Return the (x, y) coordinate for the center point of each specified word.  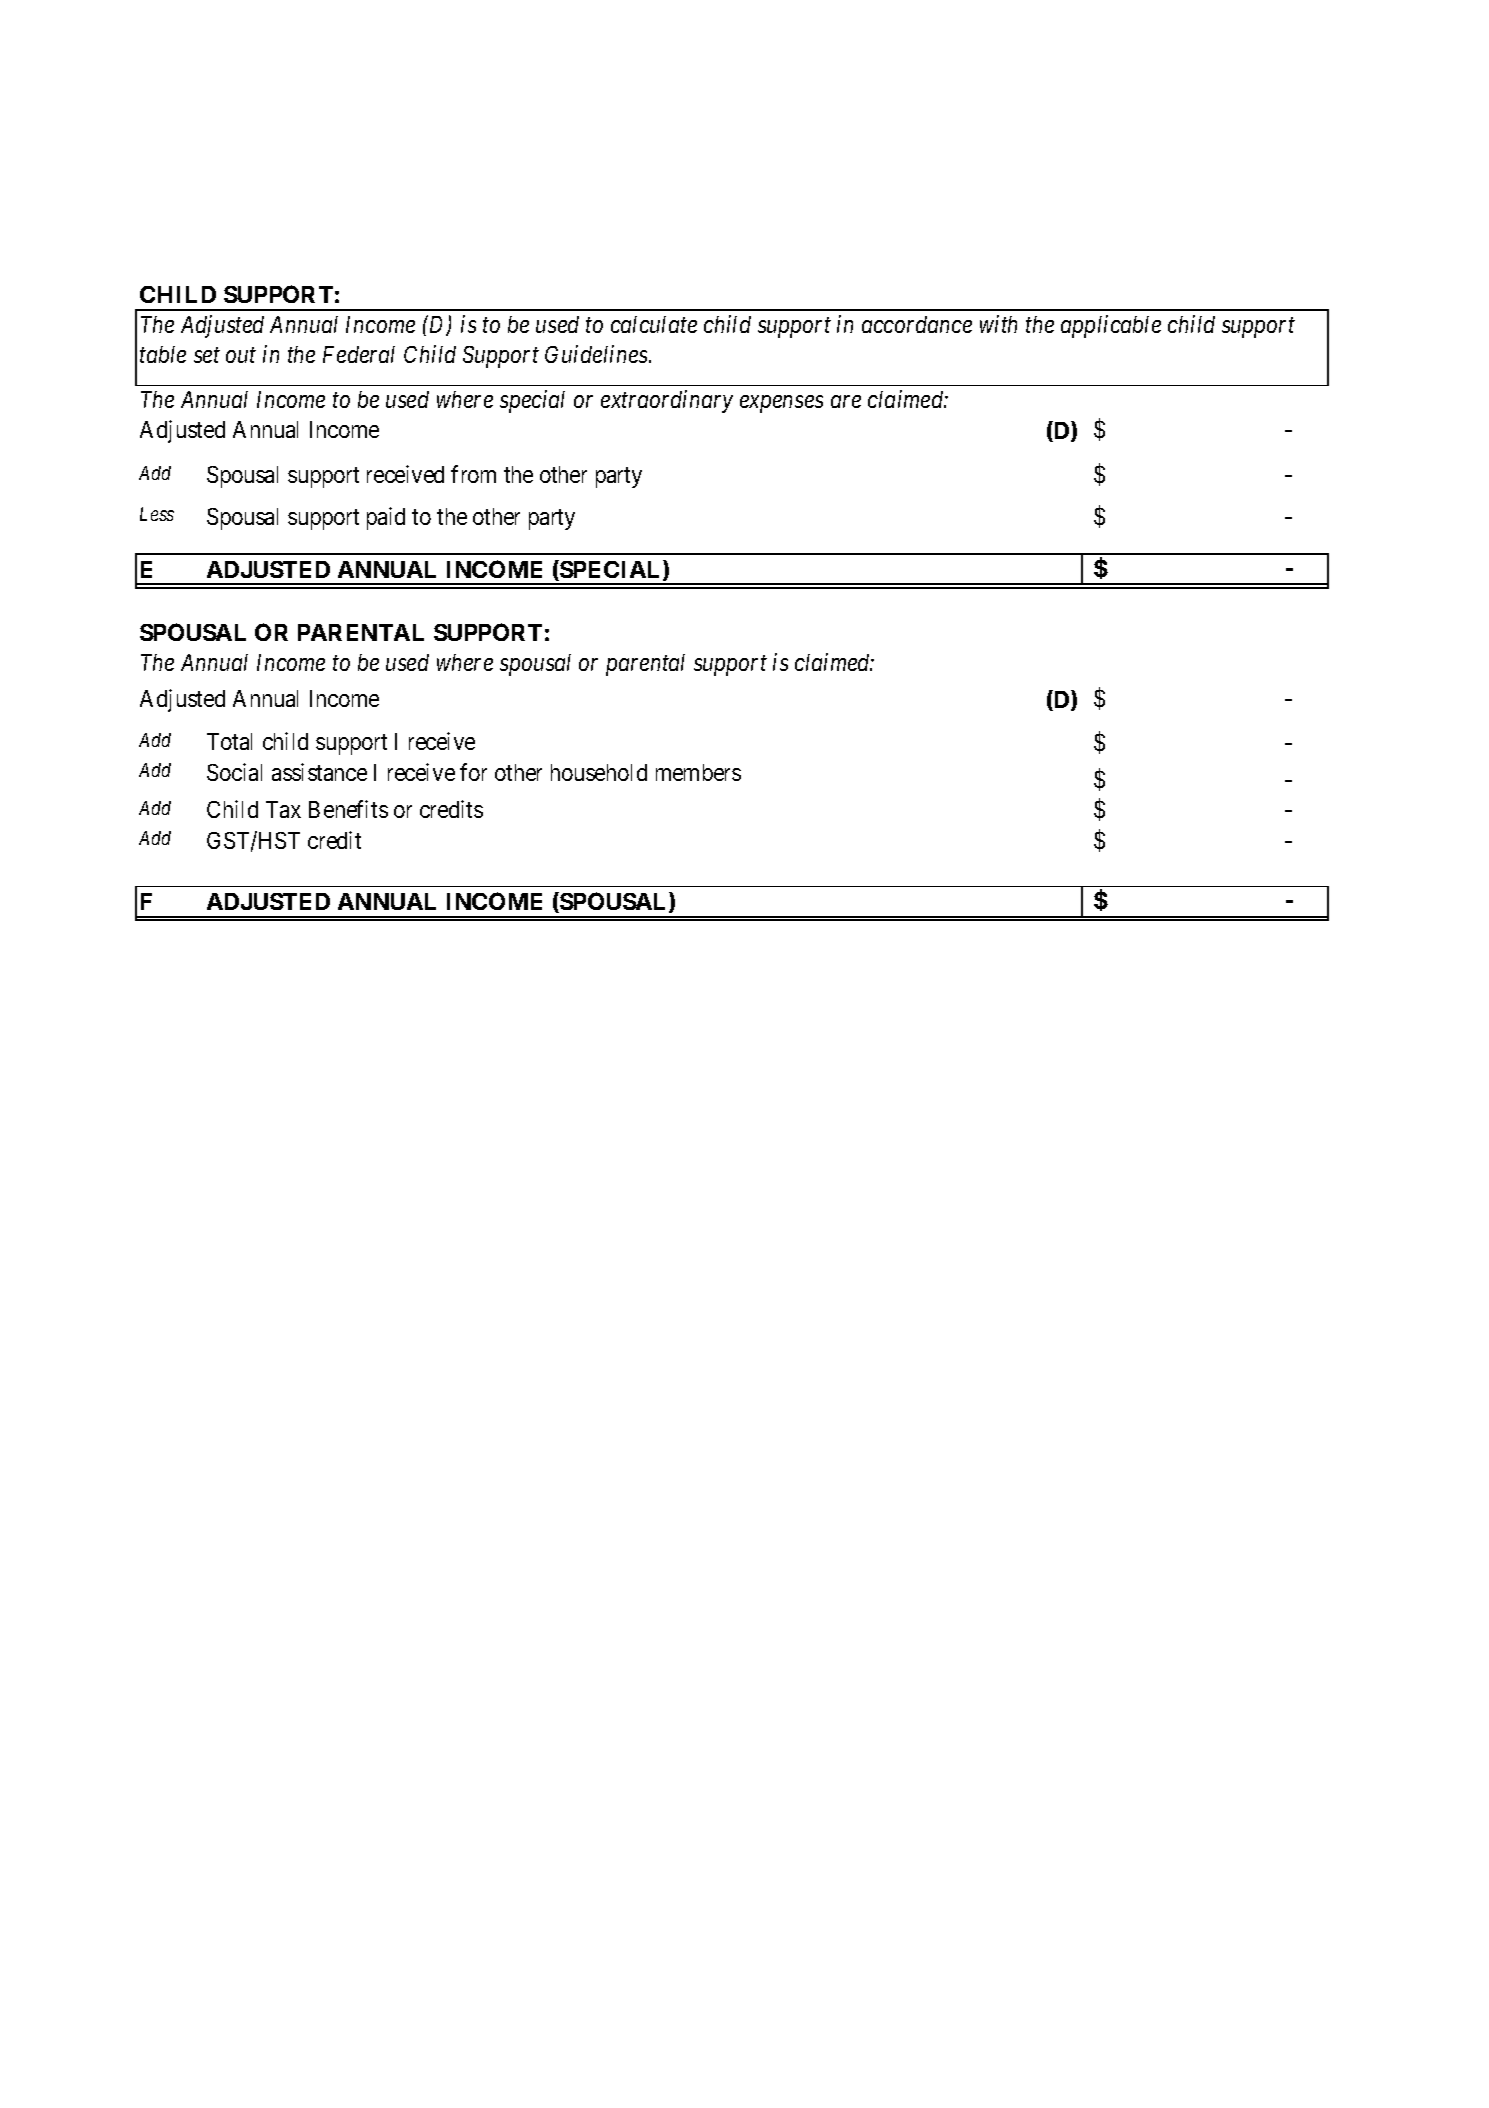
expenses (781, 404)
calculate (654, 324)
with (998, 324)
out (241, 355)
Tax (283, 809)
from (473, 474)
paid (386, 518)
